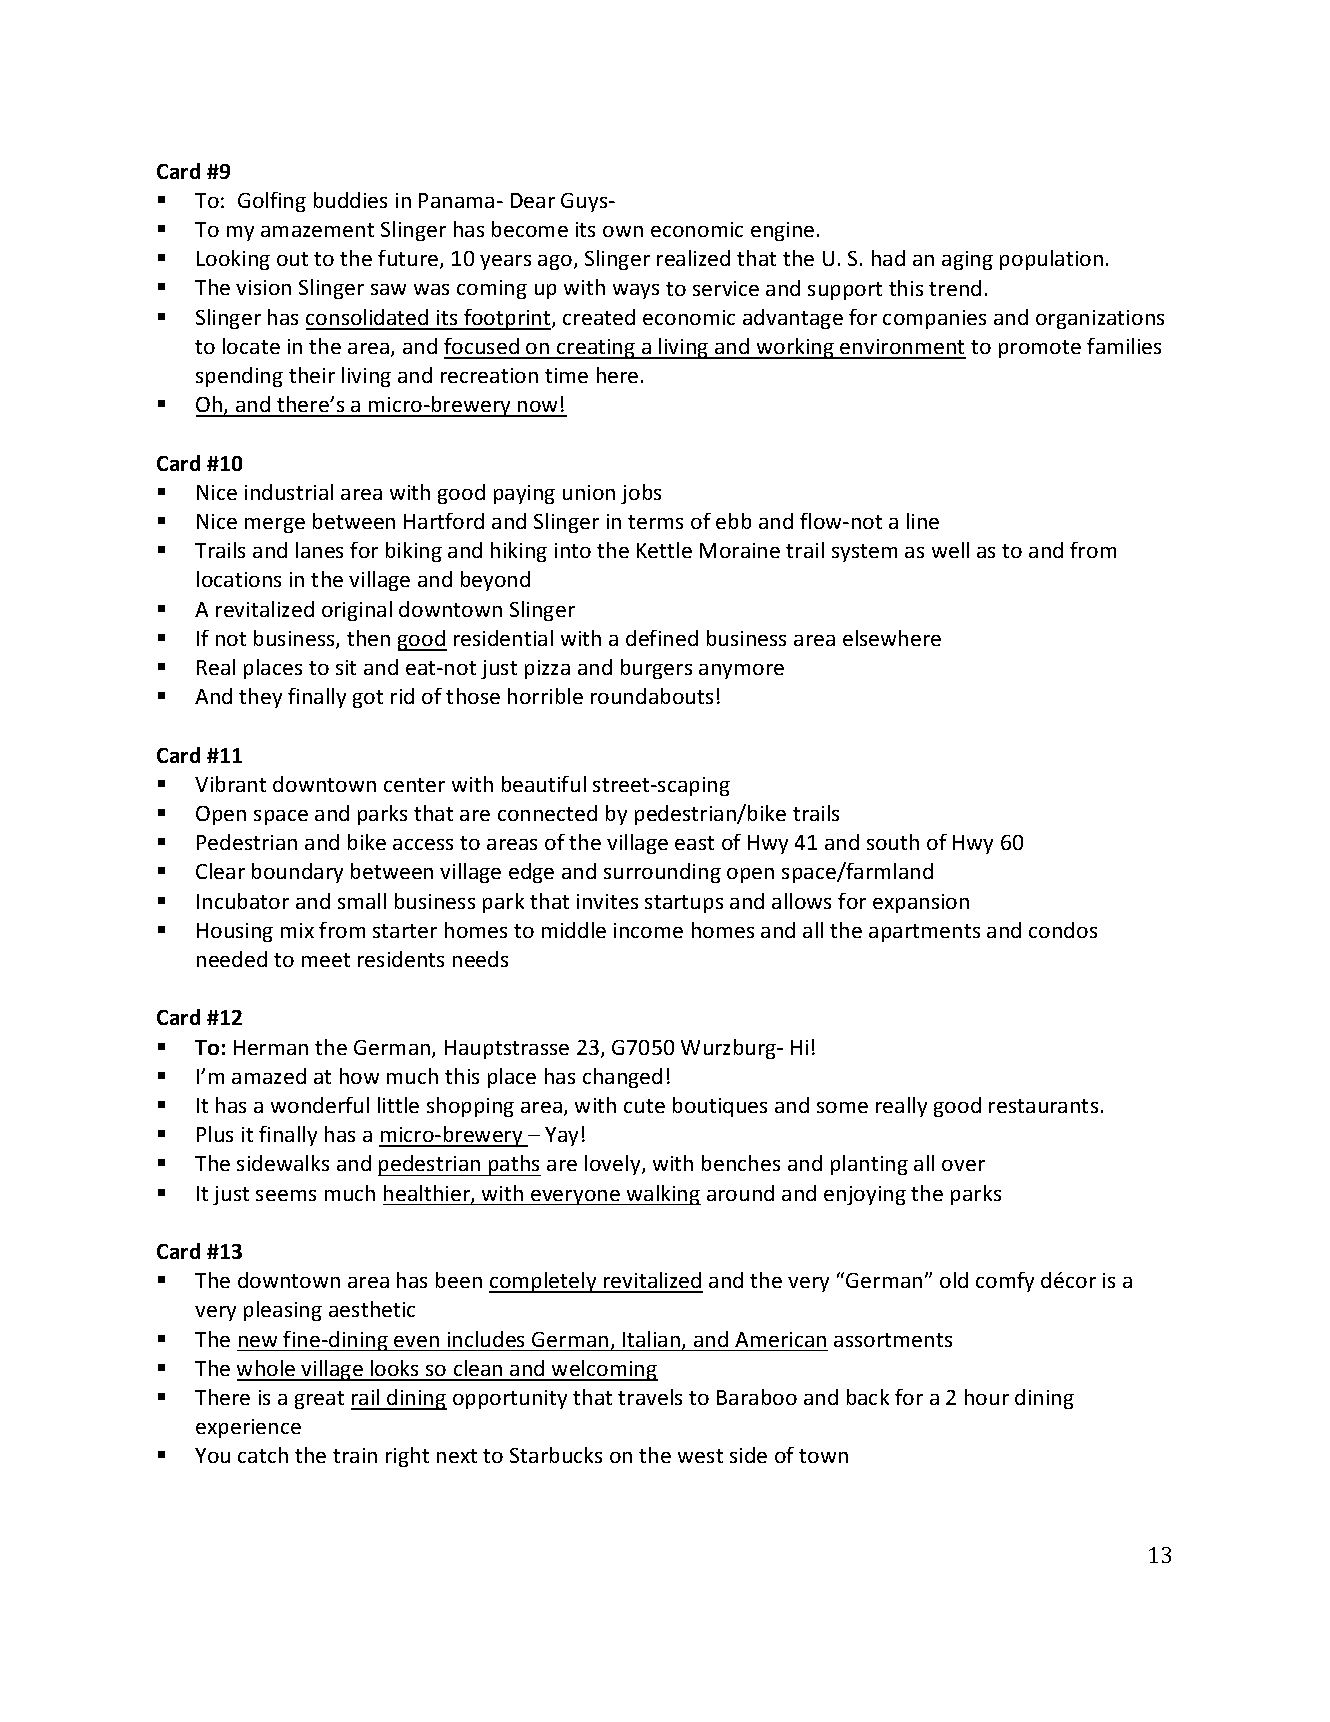 This screenshot has height=1722, width=1330. I want to click on income, so click(648, 930).
